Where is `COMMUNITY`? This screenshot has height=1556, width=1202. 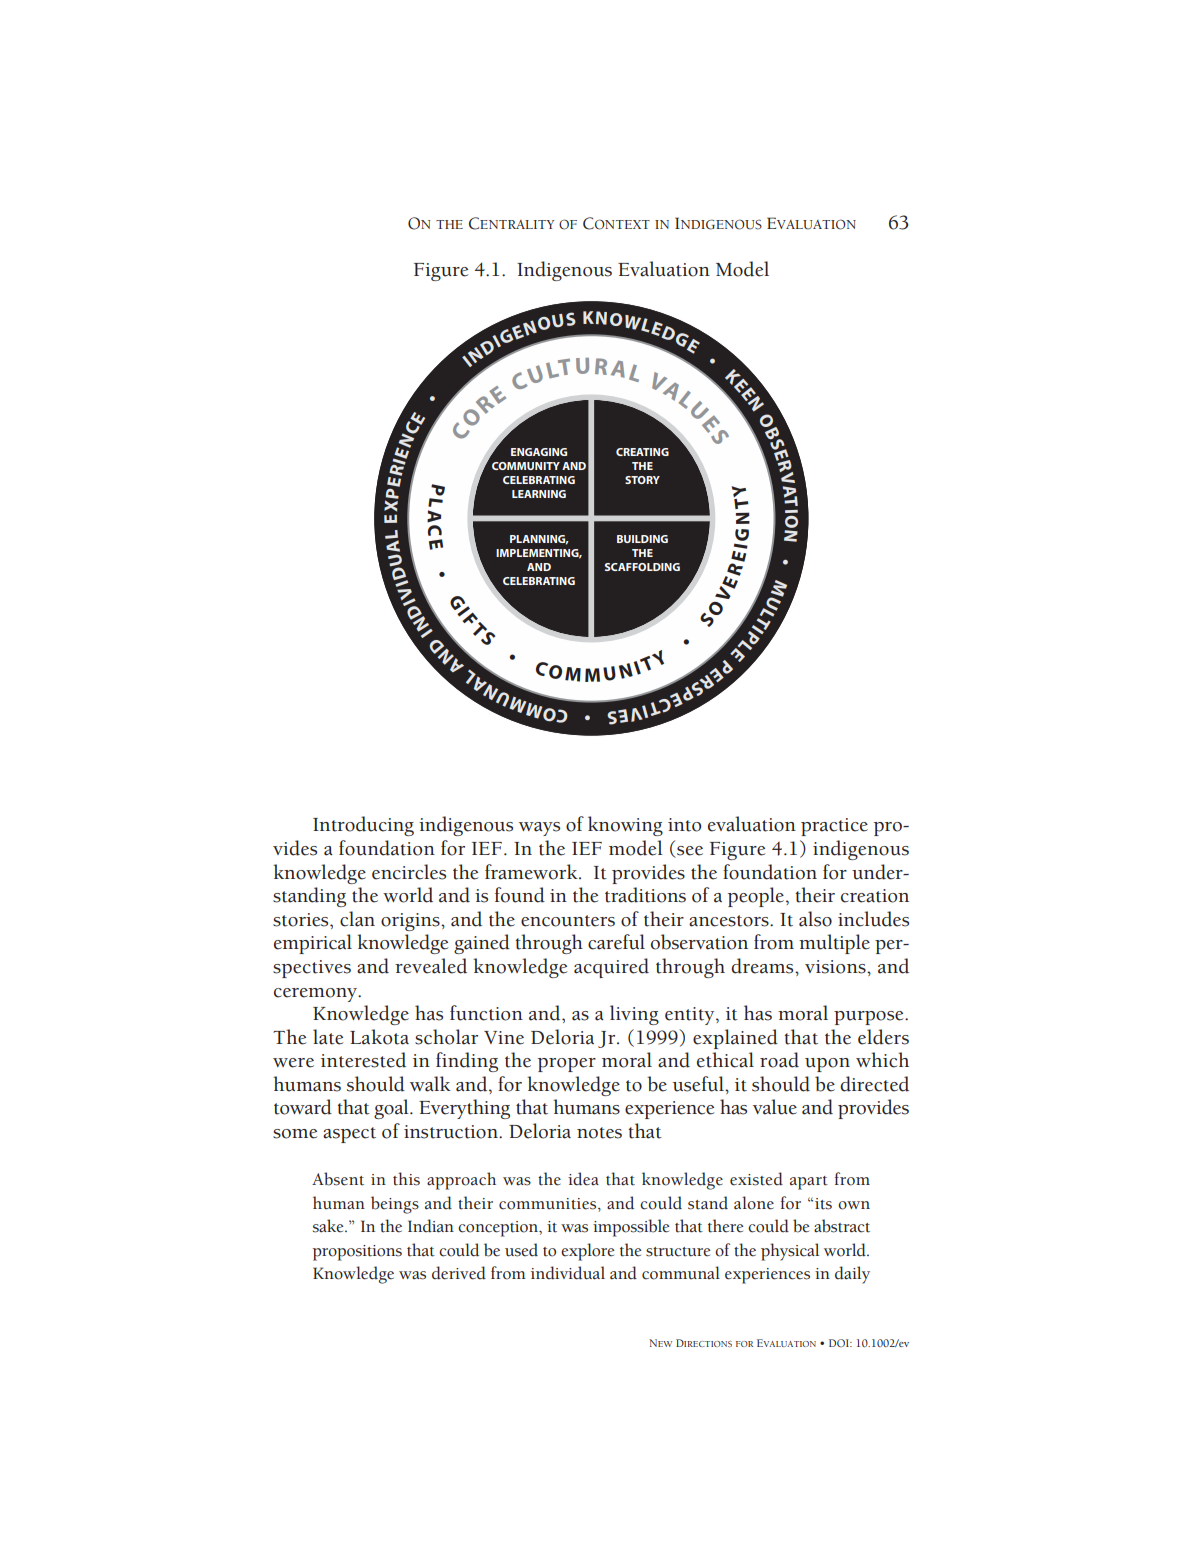 COMMUNITY is located at coordinates (526, 466).
